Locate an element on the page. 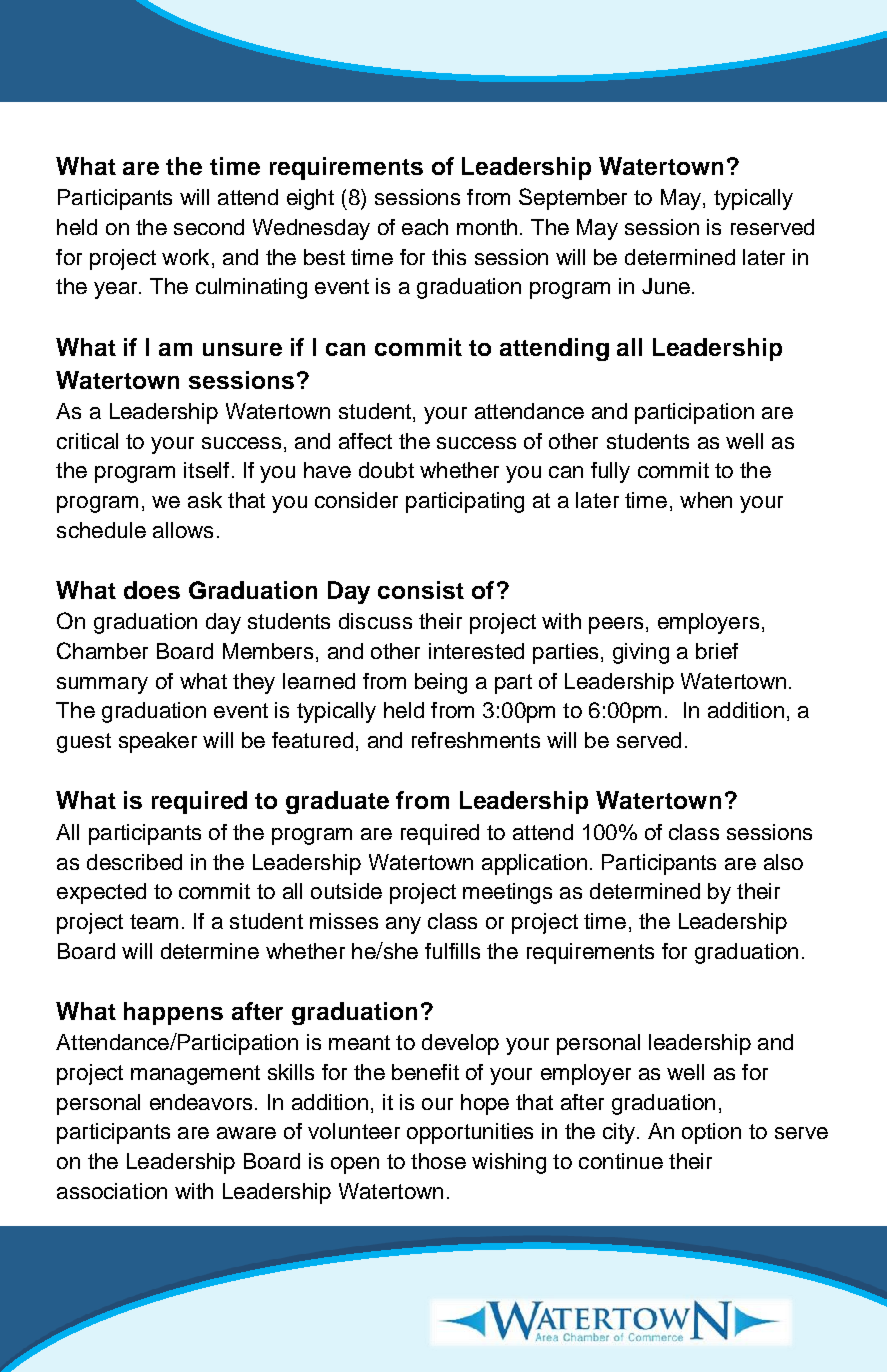 The height and width of the image is (1372, 887). brief is located at coordinates (717, 651).
